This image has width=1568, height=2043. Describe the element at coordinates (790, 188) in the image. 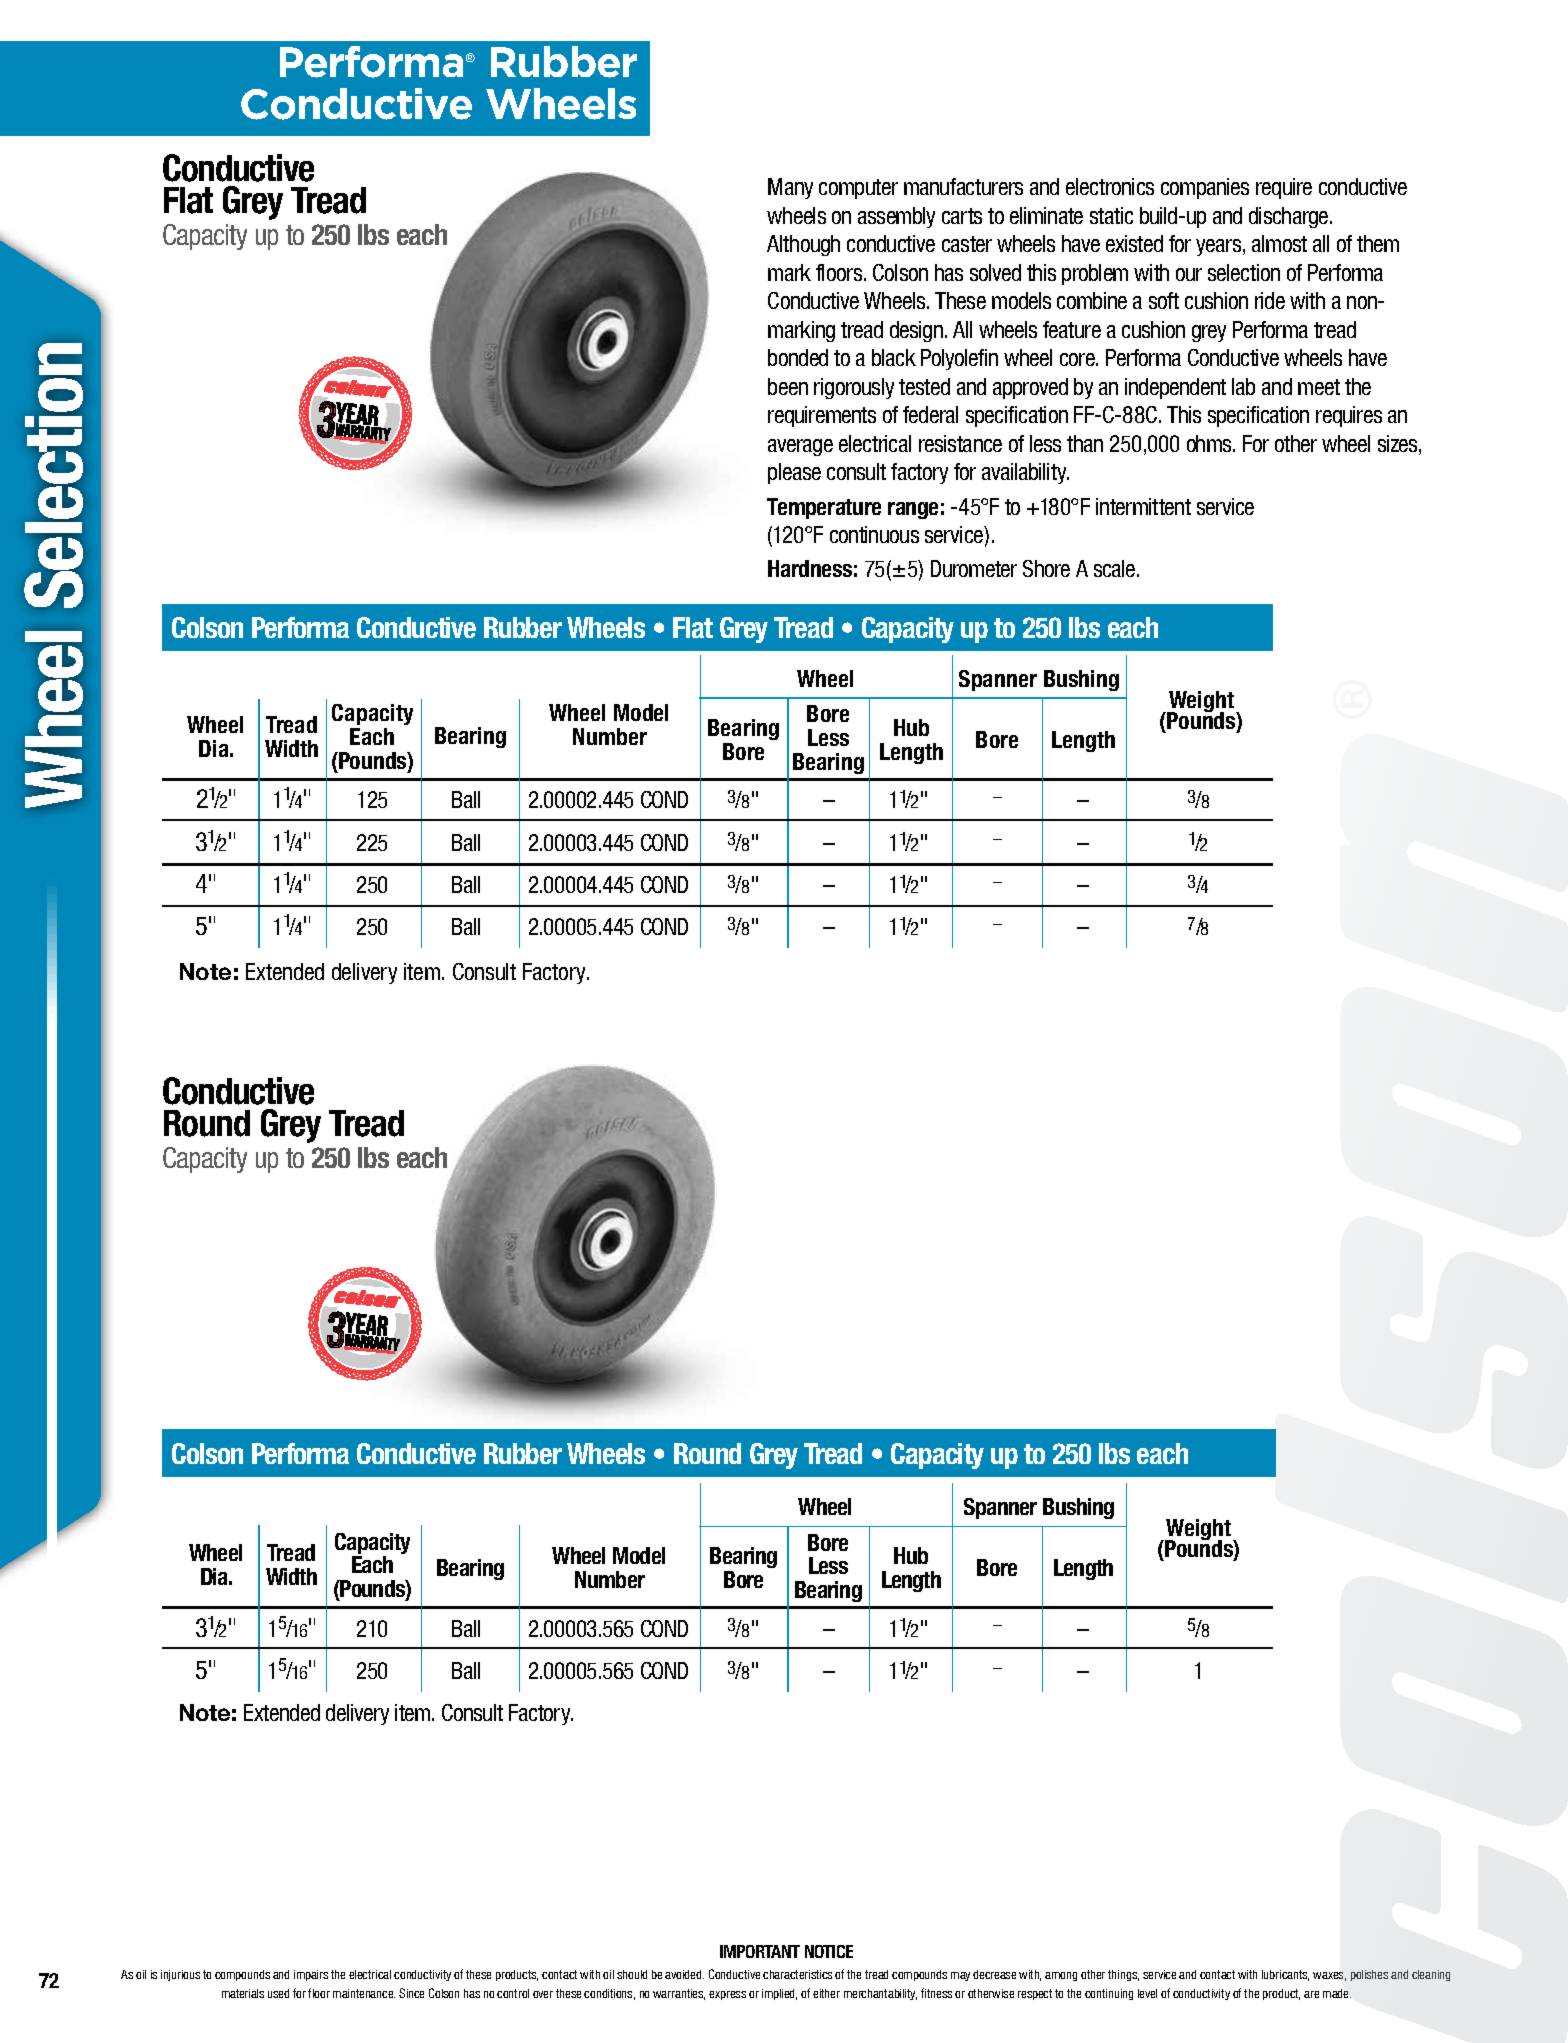

I see `Many` at that location.
